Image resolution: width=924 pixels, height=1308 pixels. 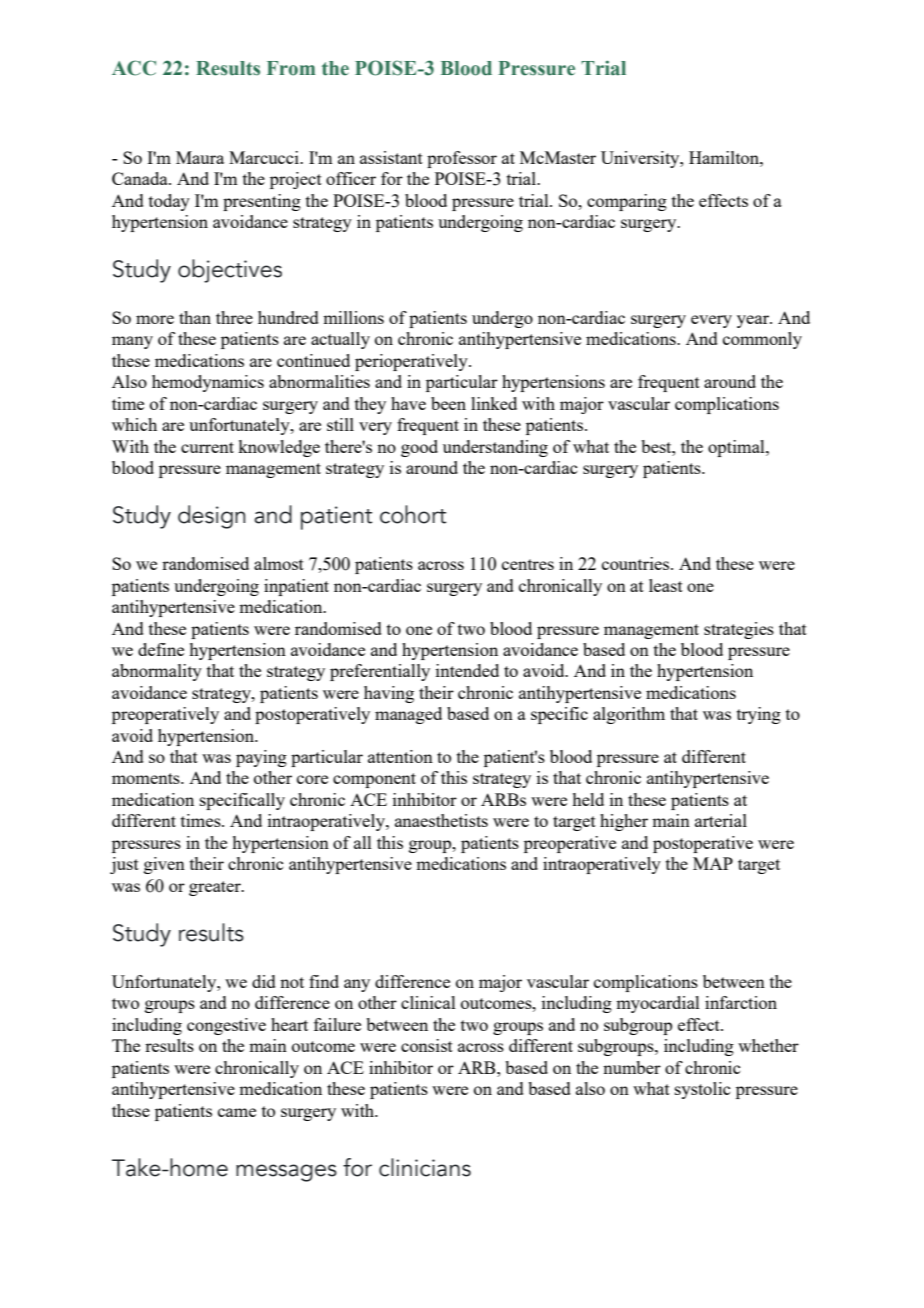 I want to click on professor, so click(x=462, y=159).
